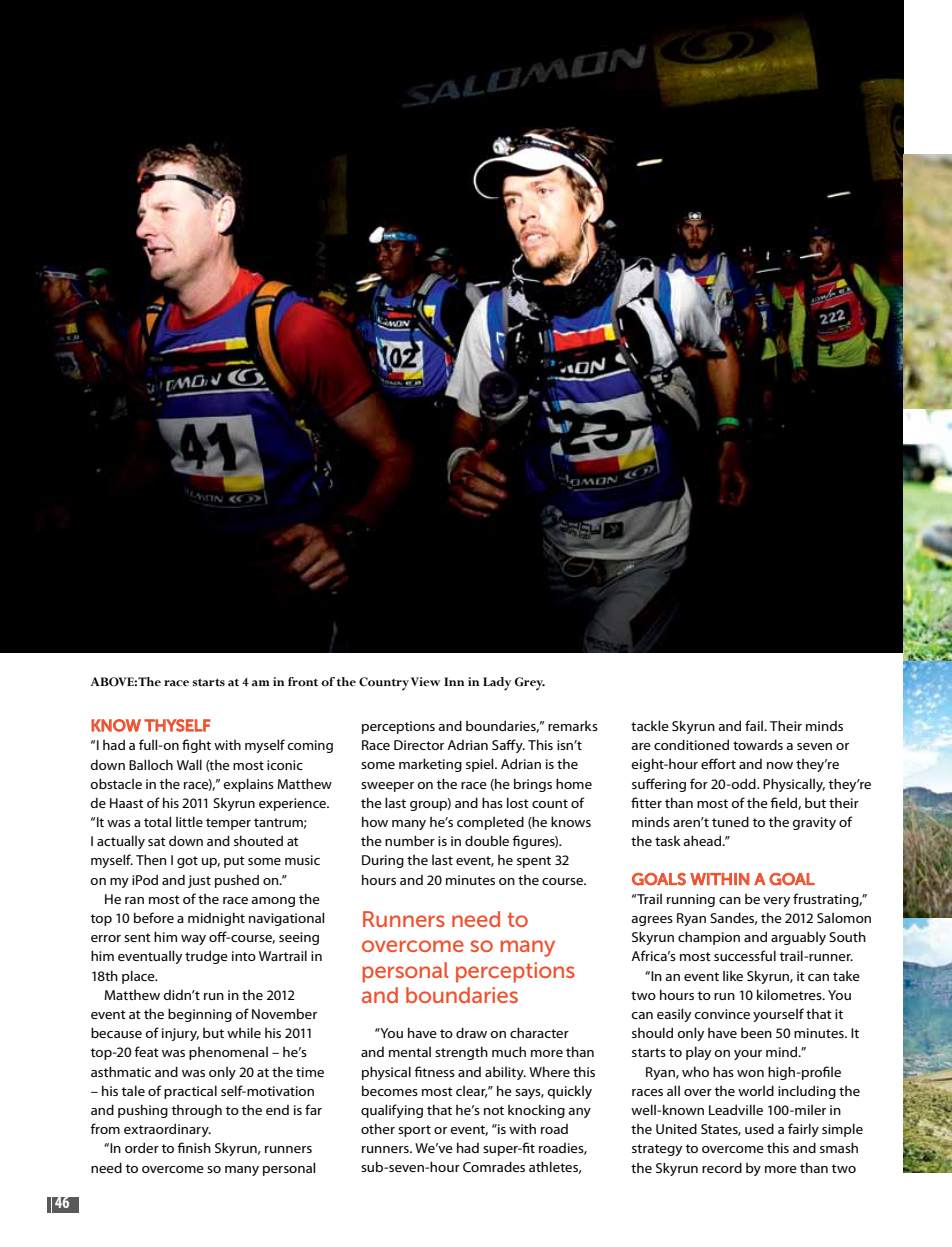 The image size is (952, 1247). I want to click on draw, so click(471, 1032).
